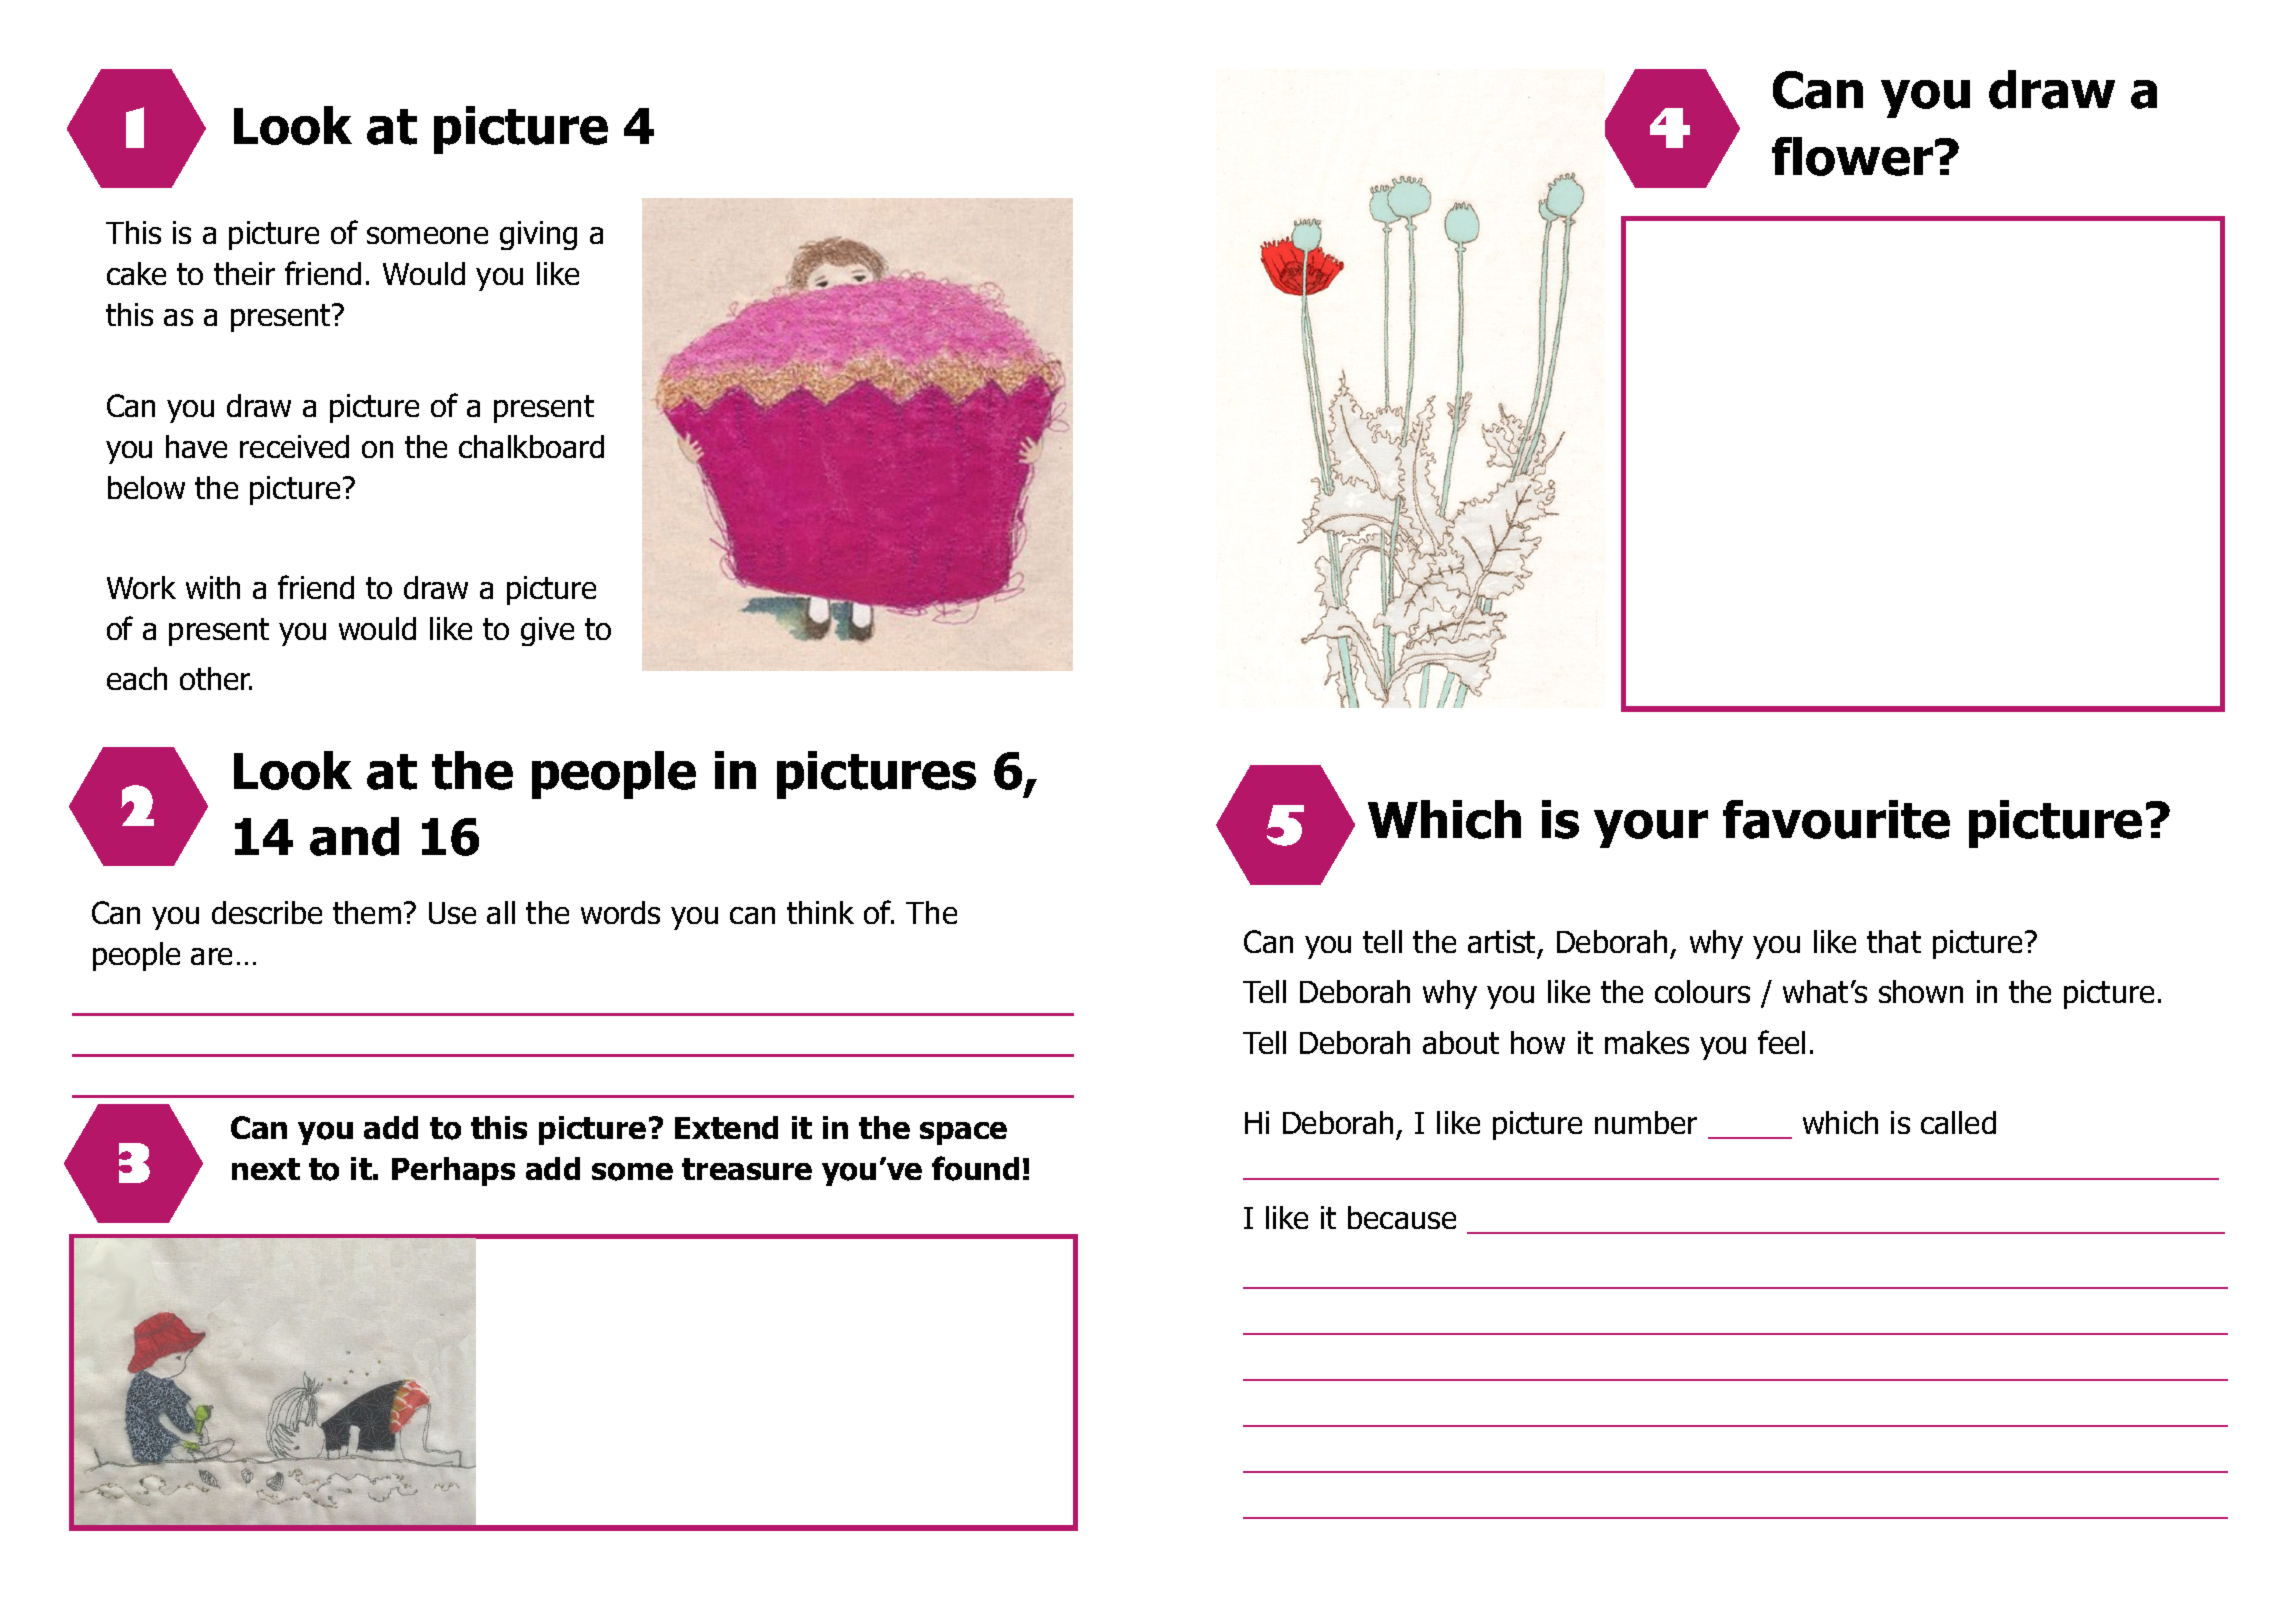 Image resolution: width=2294 pixels, height=1622 pixels. What do you see at coordinates (1651, 829) in the screenshot?
I see `your` at bounding box center [1651, 829].
